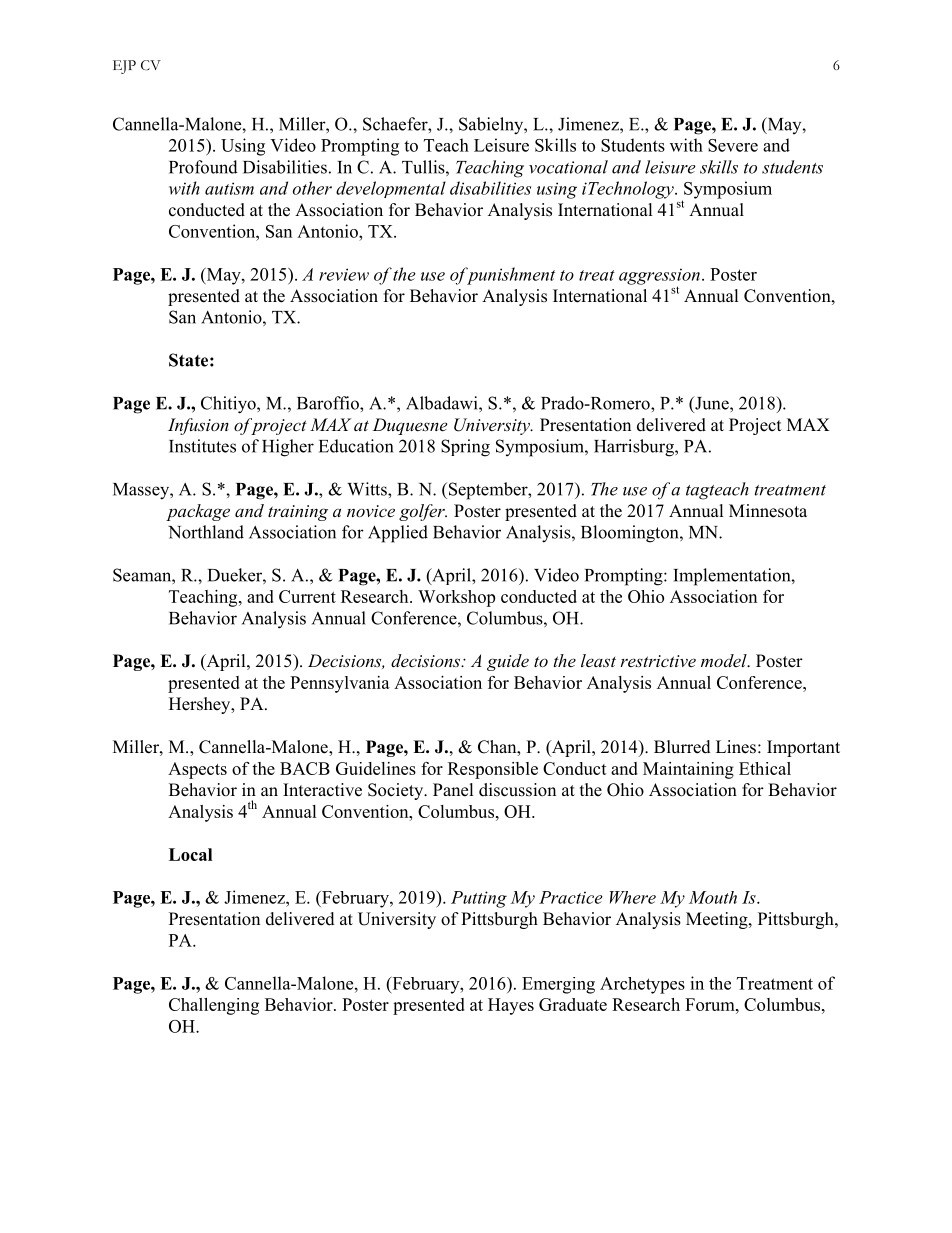 Image resolution: width=952 pixels, height=1233 pixels. I want to click on Meeting, so click(718, 920).
